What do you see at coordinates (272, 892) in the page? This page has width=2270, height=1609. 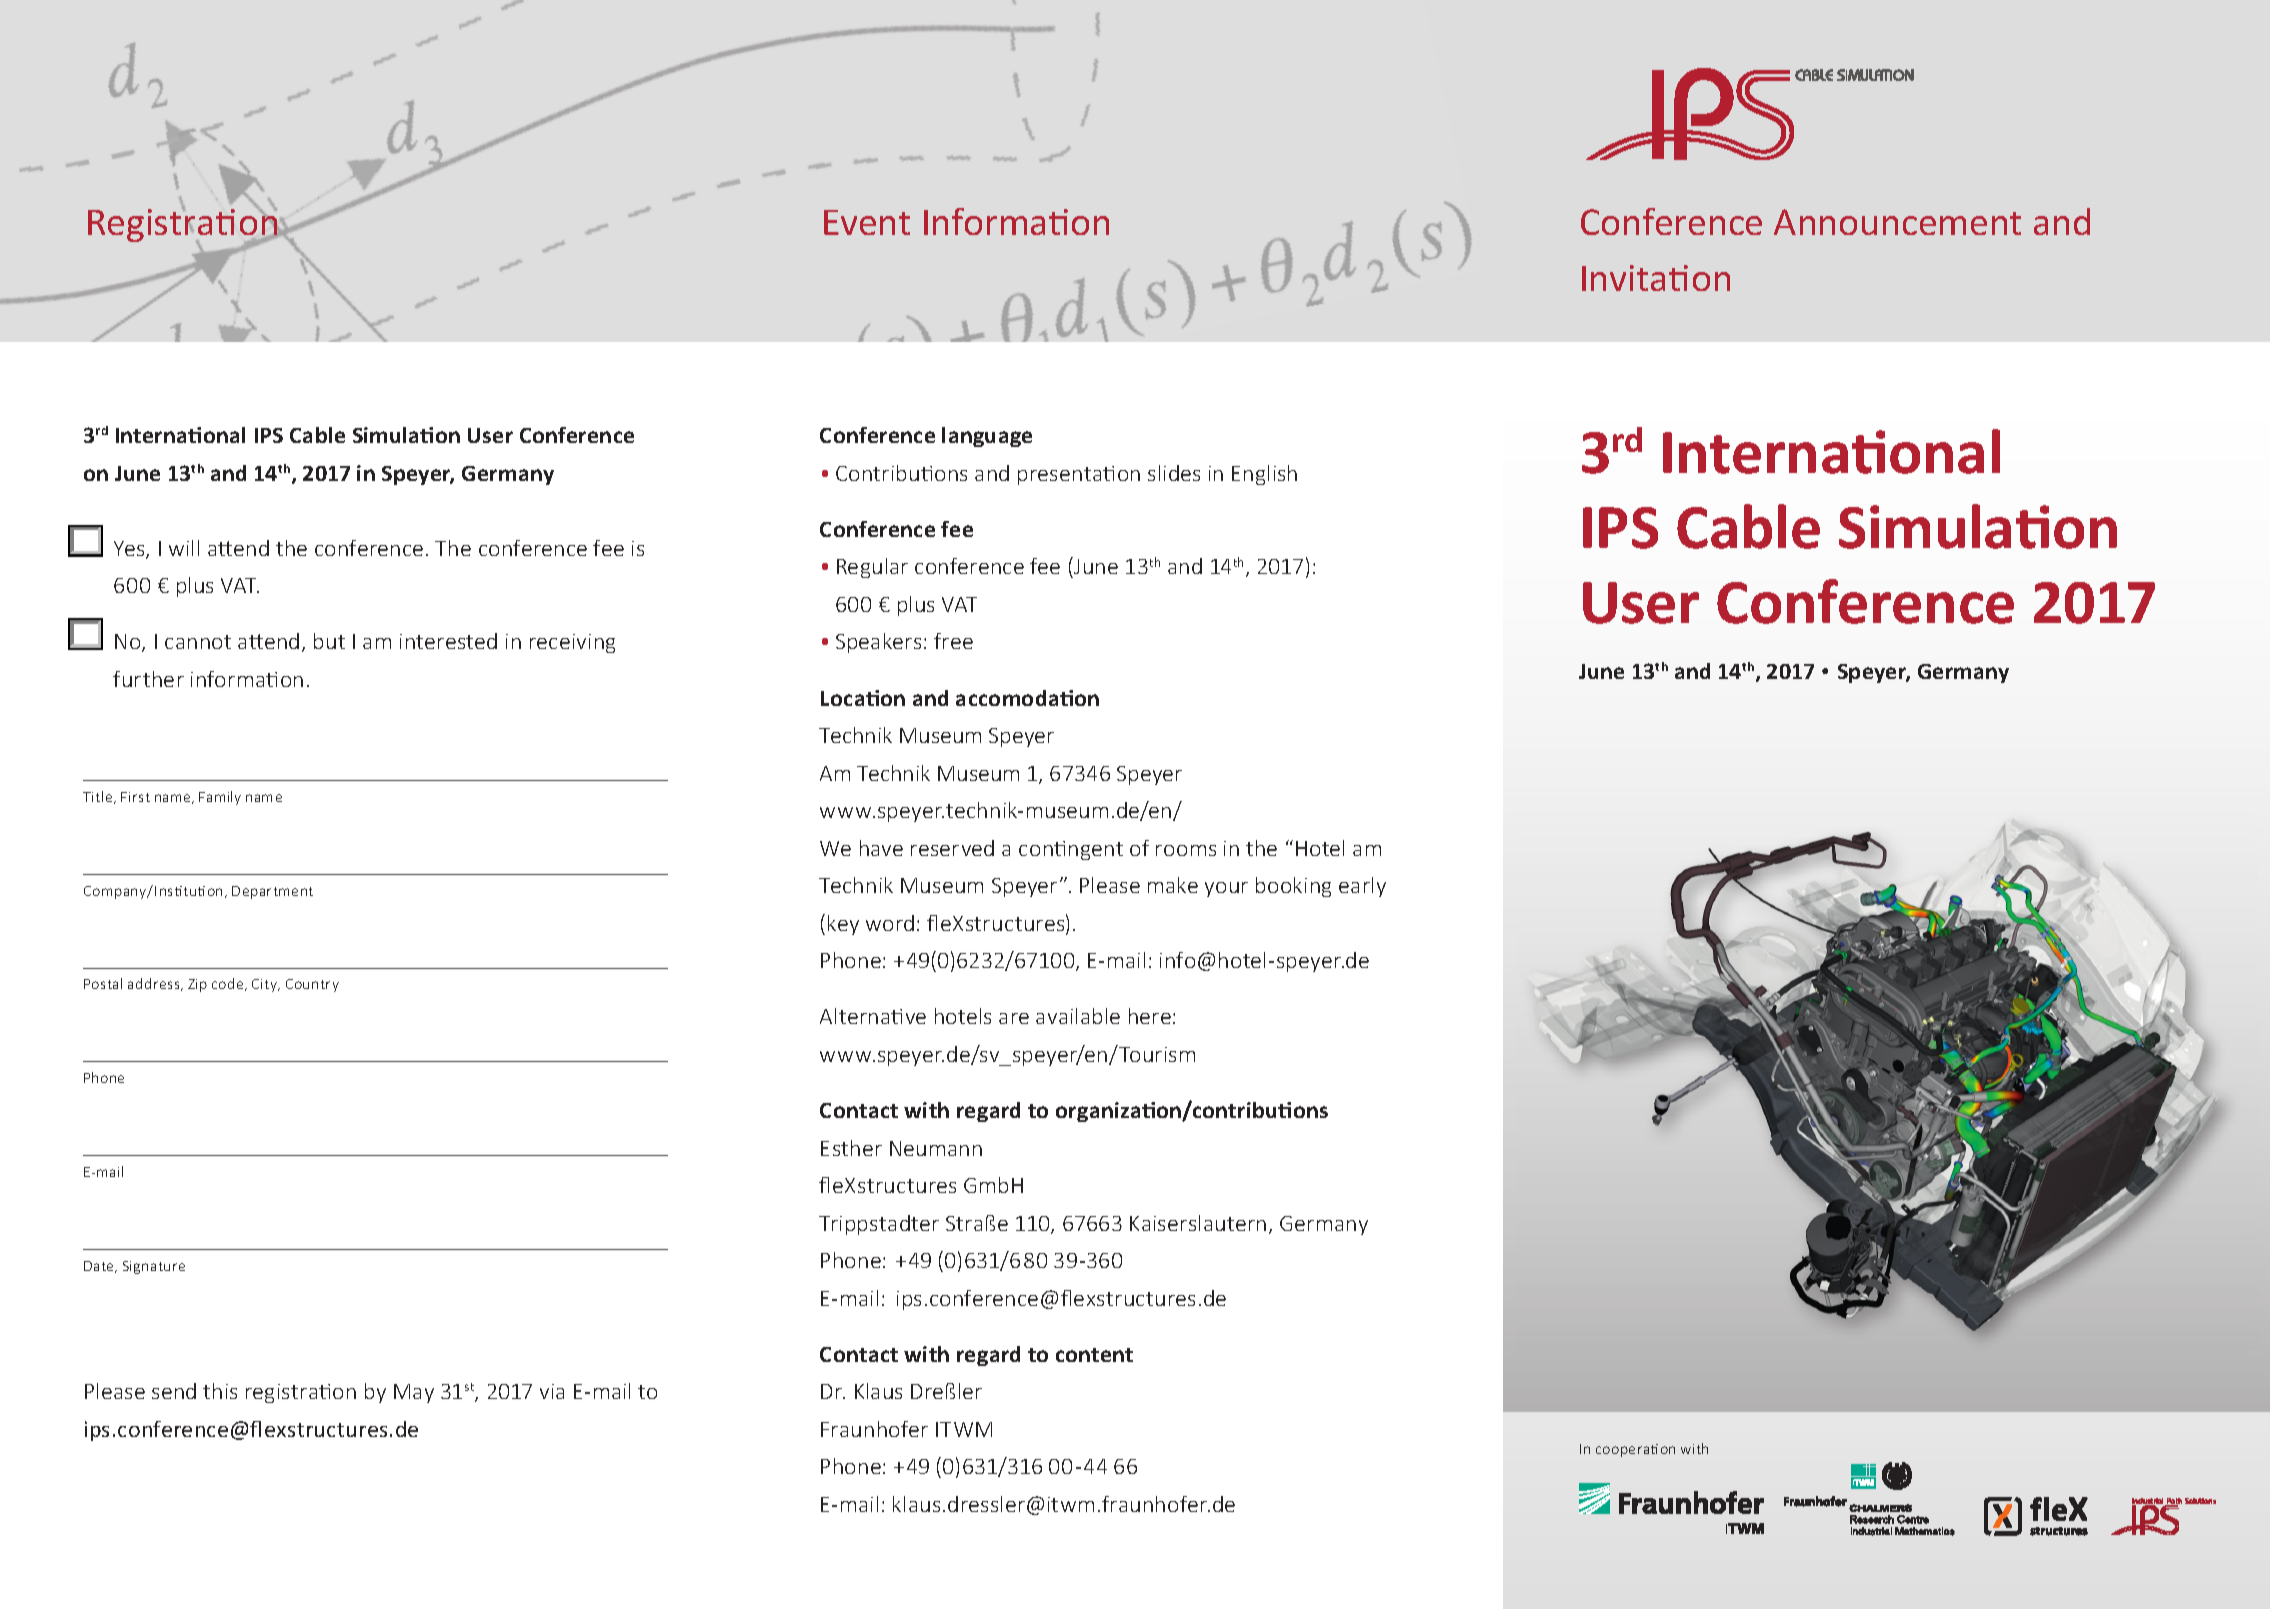 I see `Department` at bounding box center [272, 892].
